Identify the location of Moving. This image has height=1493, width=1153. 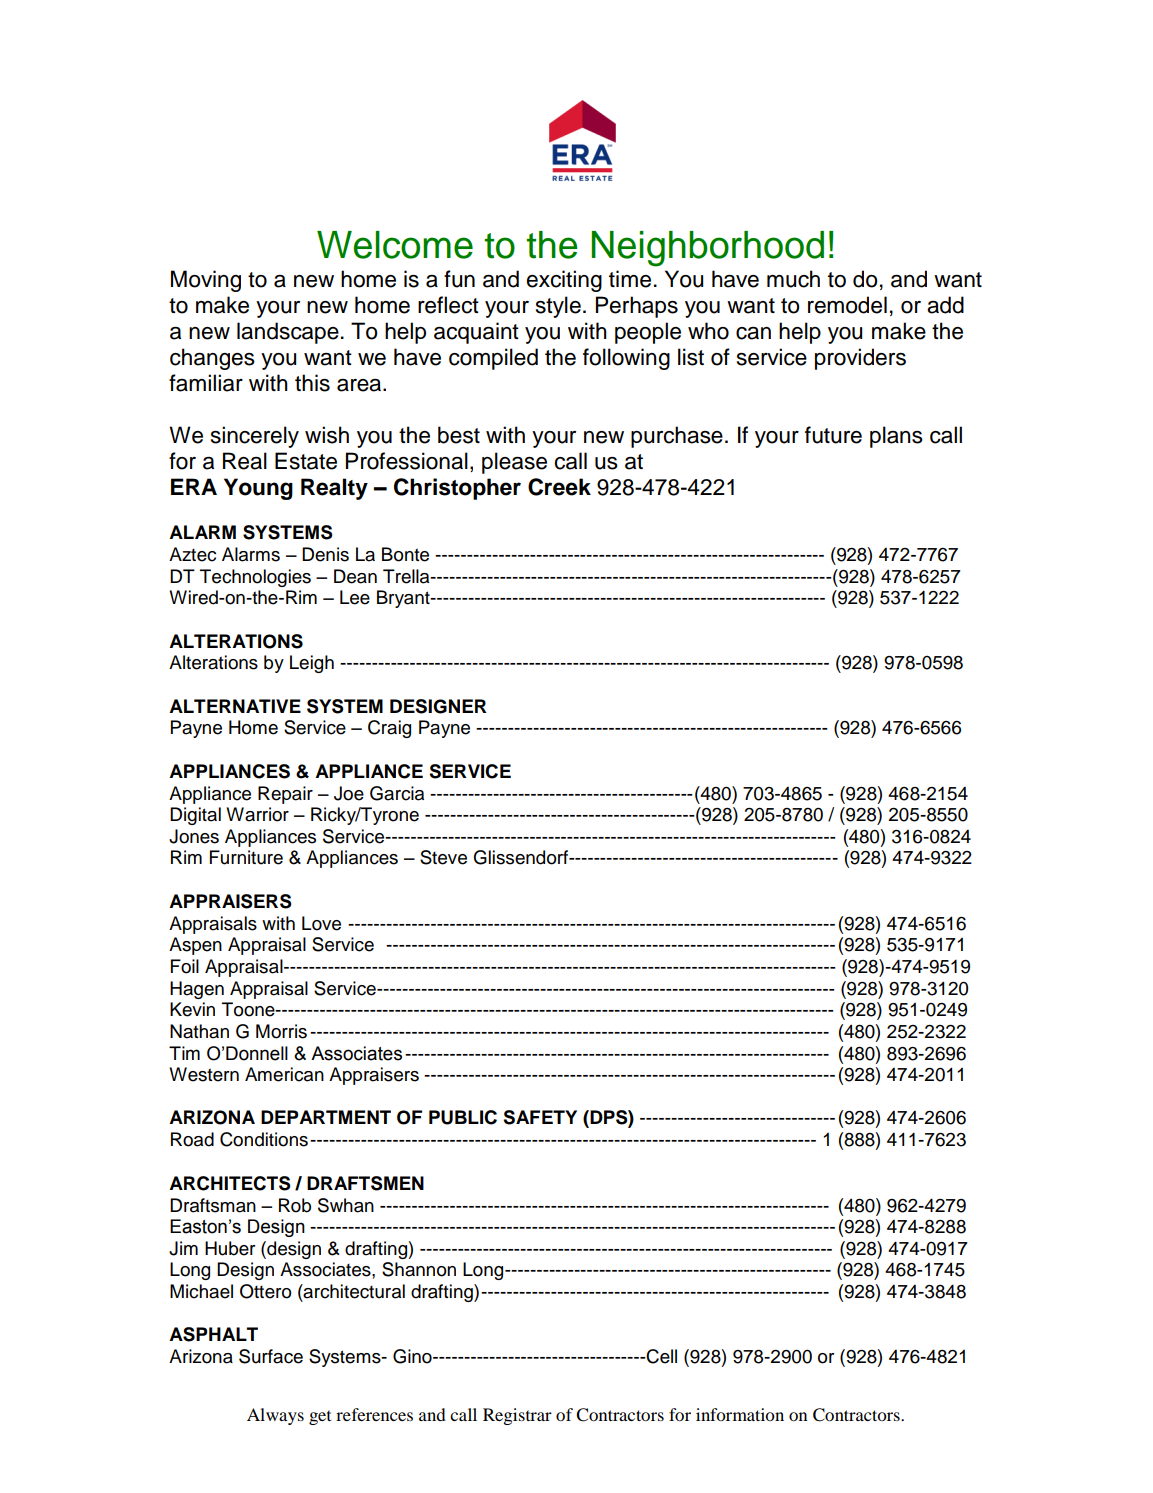
(206, 281).
